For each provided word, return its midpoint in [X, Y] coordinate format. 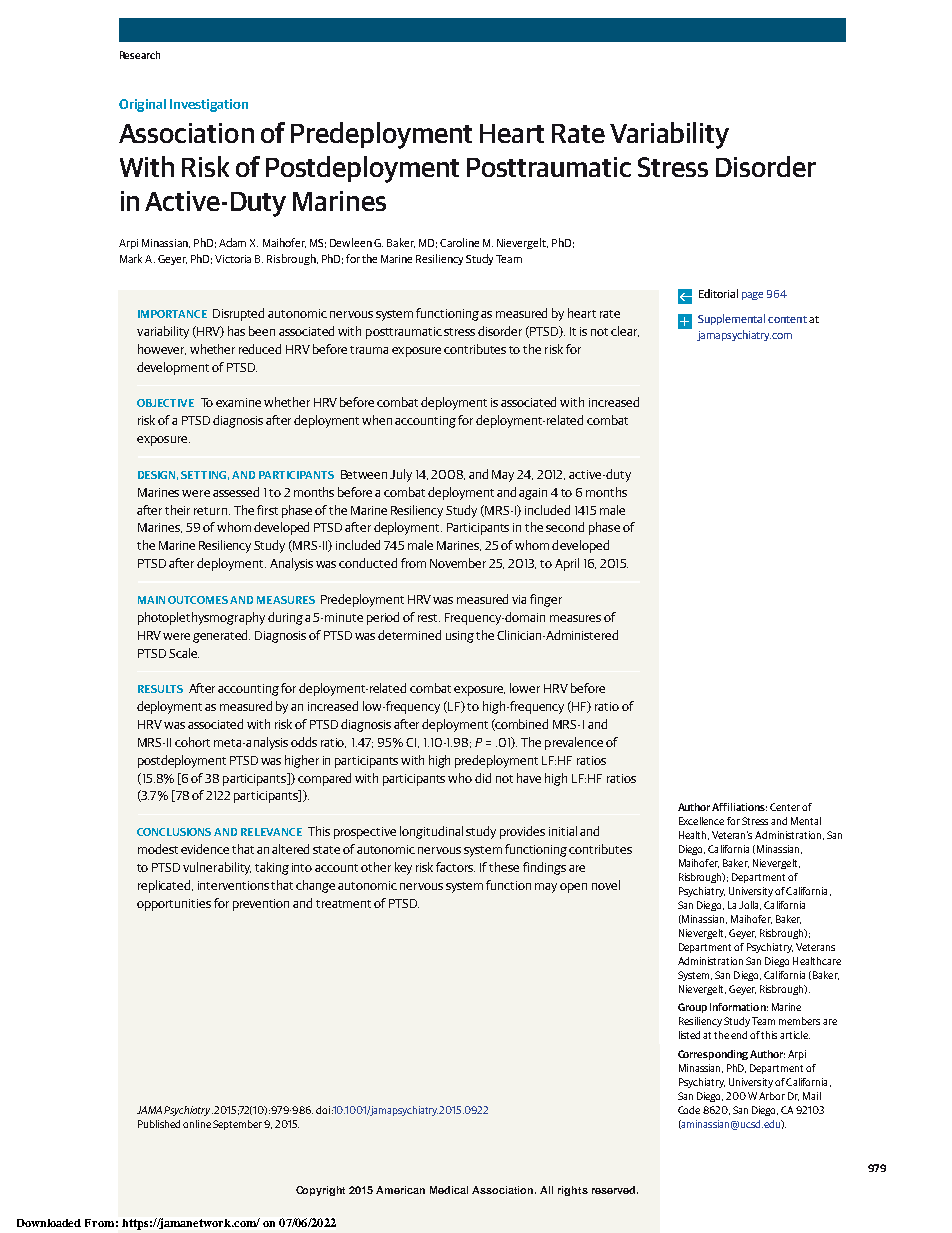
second [565, 527]
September [237, 1125]
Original [142, 105]
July [401, 475]
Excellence [701, 821]
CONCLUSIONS [174, 832]
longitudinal [431, 832]
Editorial [718, 293]
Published [159, 1124]
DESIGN [158, 475]
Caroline [459, 242]
